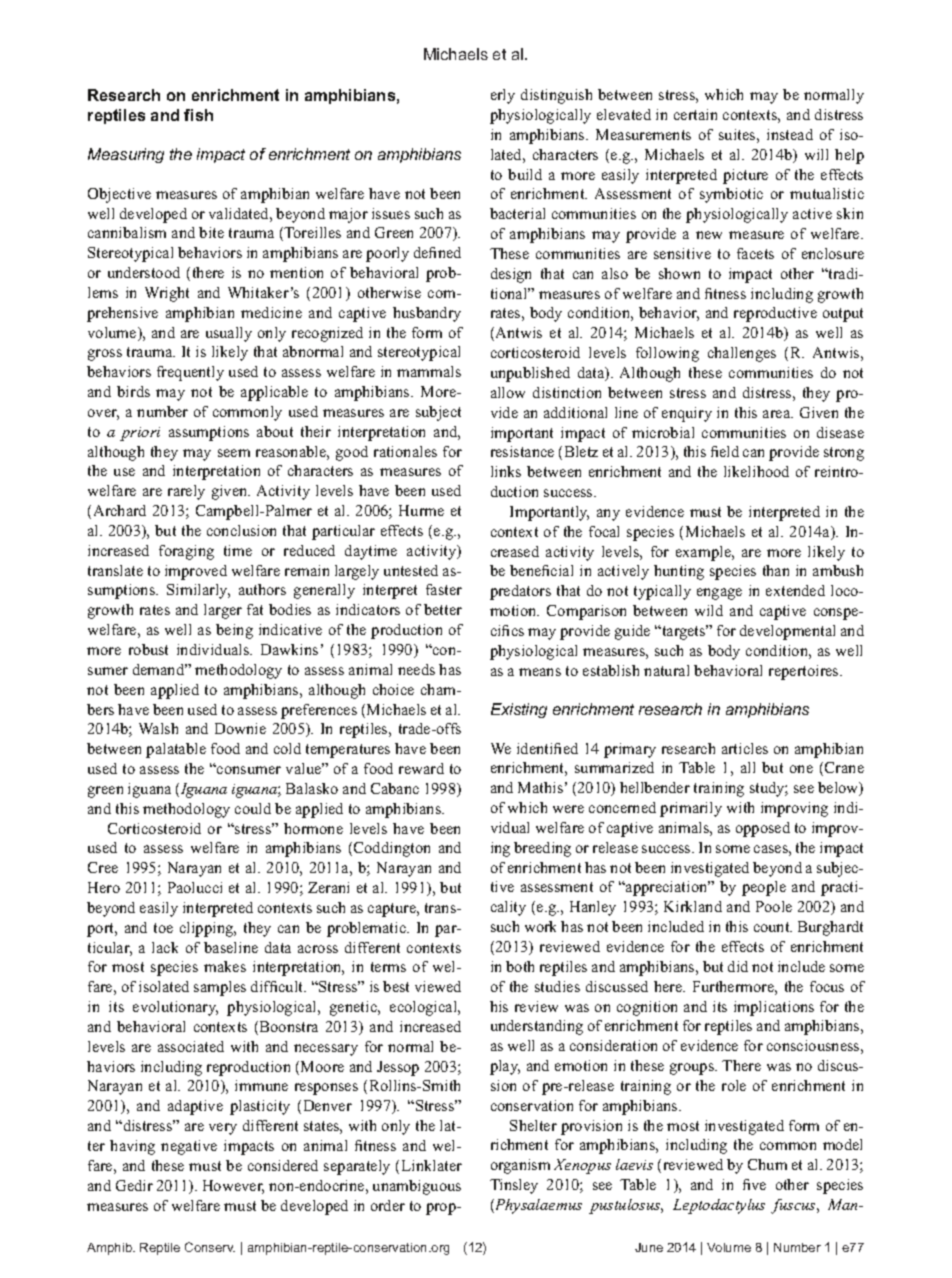 The image size is (952, 1278). Describe the element at coordinates (233, 1187) in the page. I see `However` at that location.
